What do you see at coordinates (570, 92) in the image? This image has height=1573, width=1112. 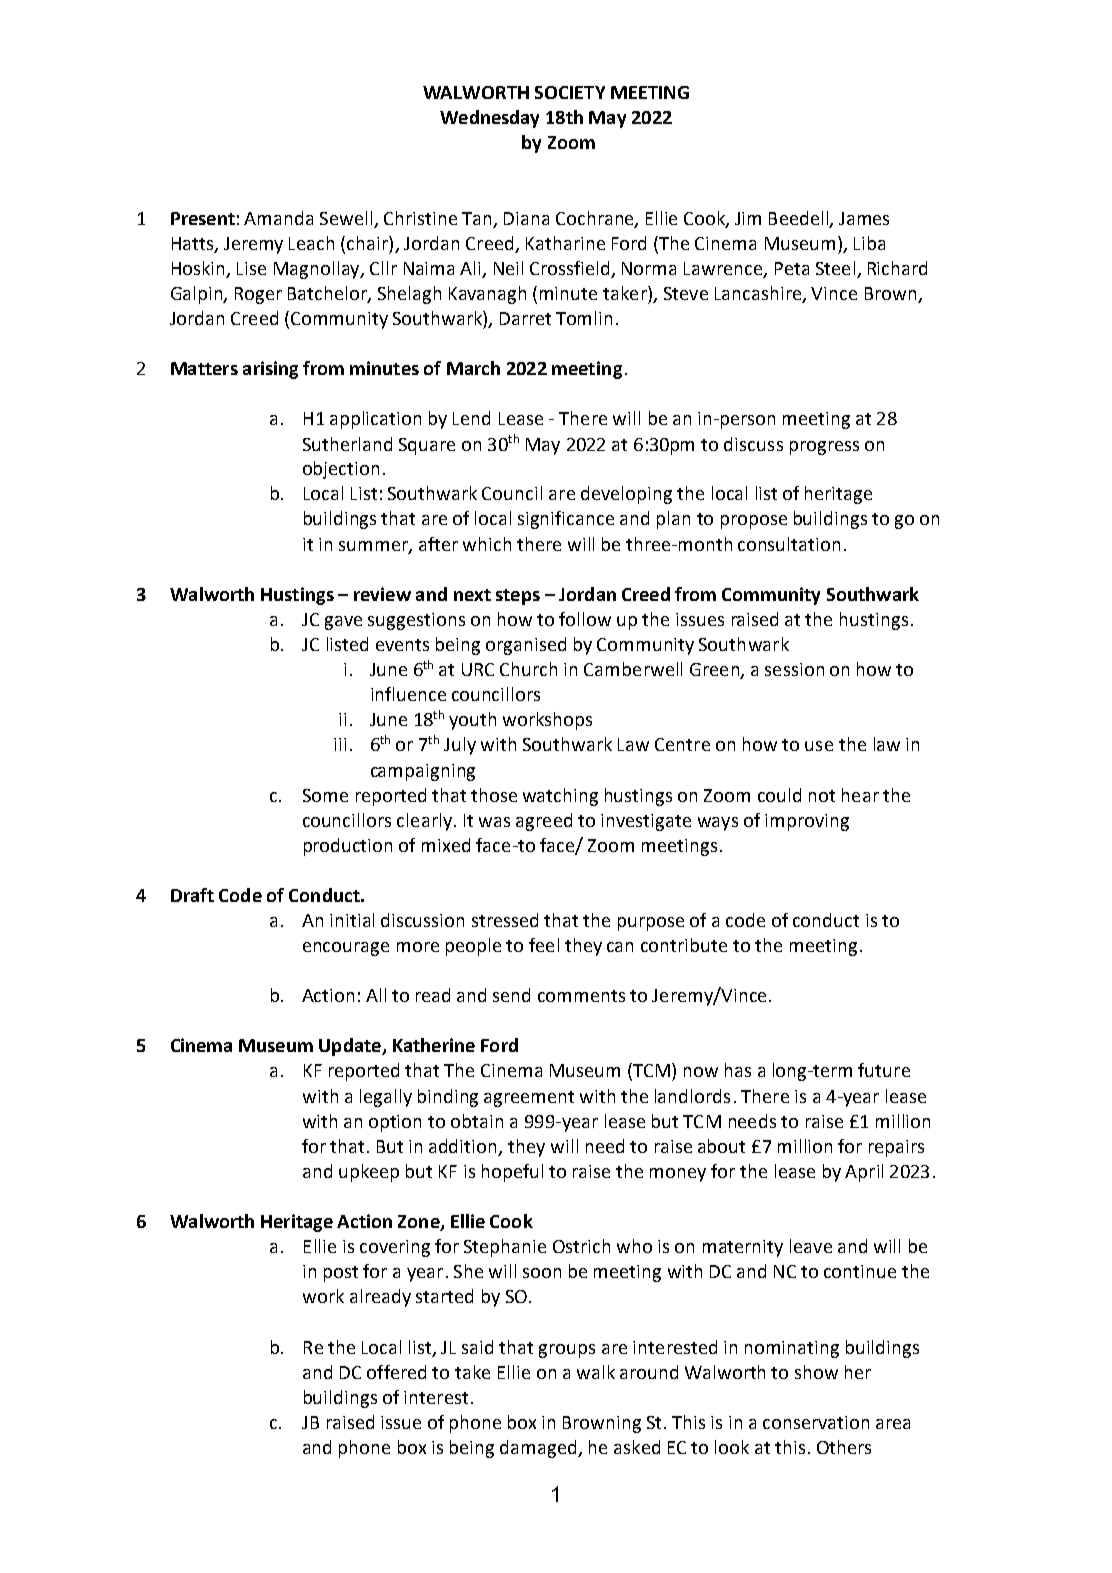 I see `SOCIETY` at bounding box center [570, 92].
